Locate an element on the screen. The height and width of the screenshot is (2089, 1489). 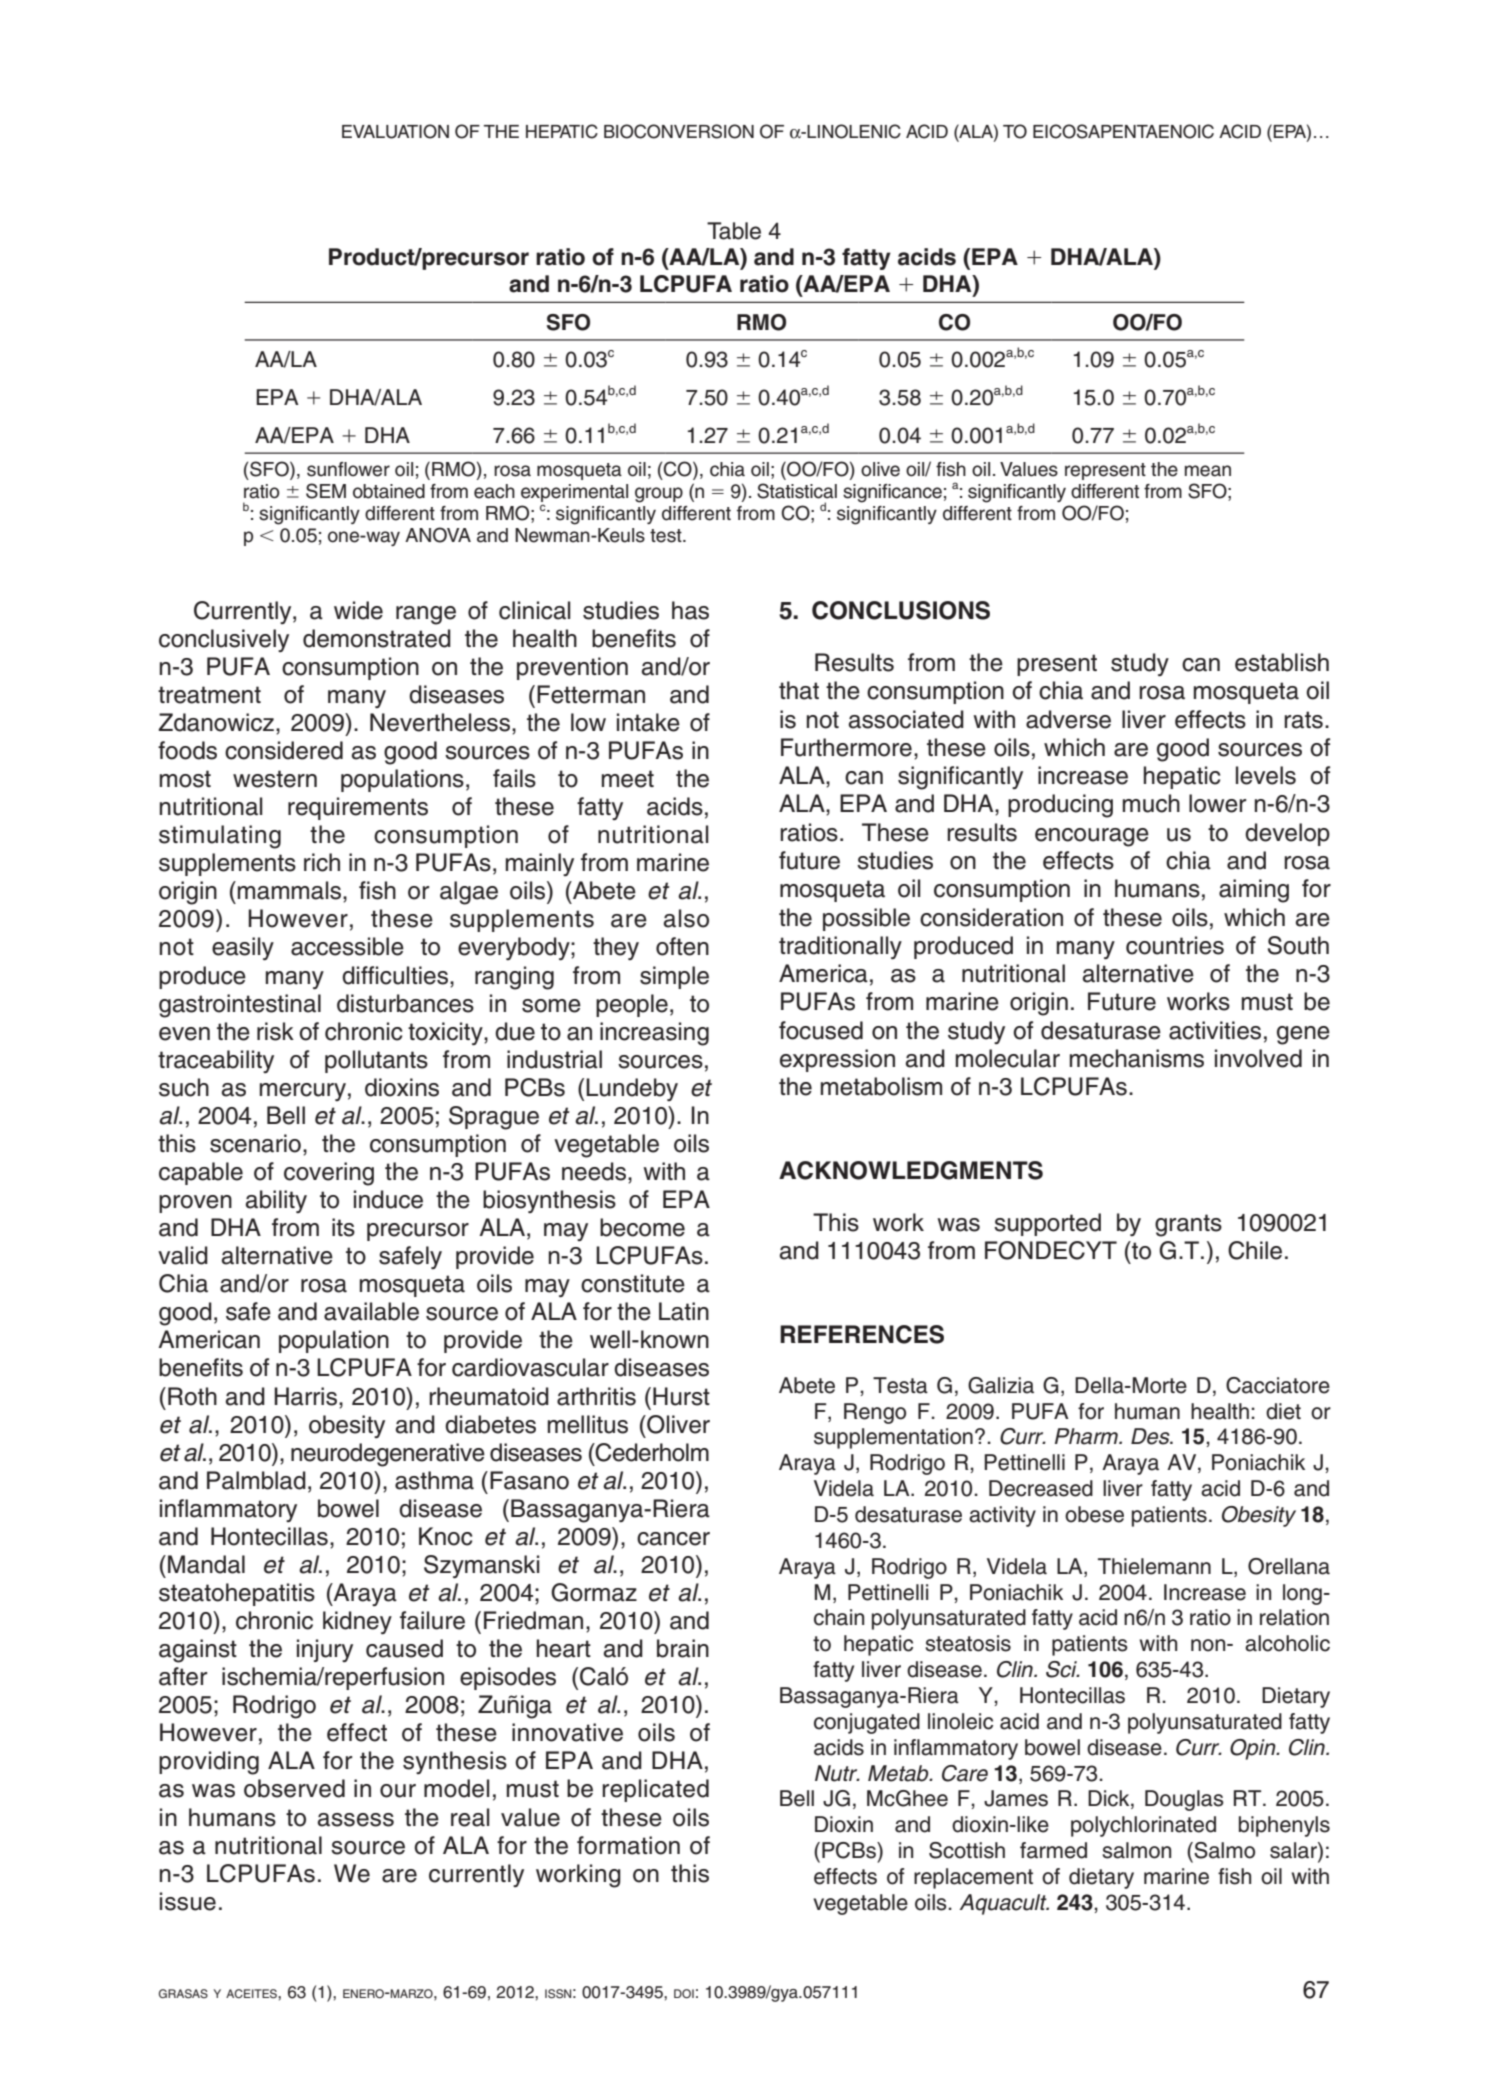
Chile is located at coordinates (1255, 1250).
